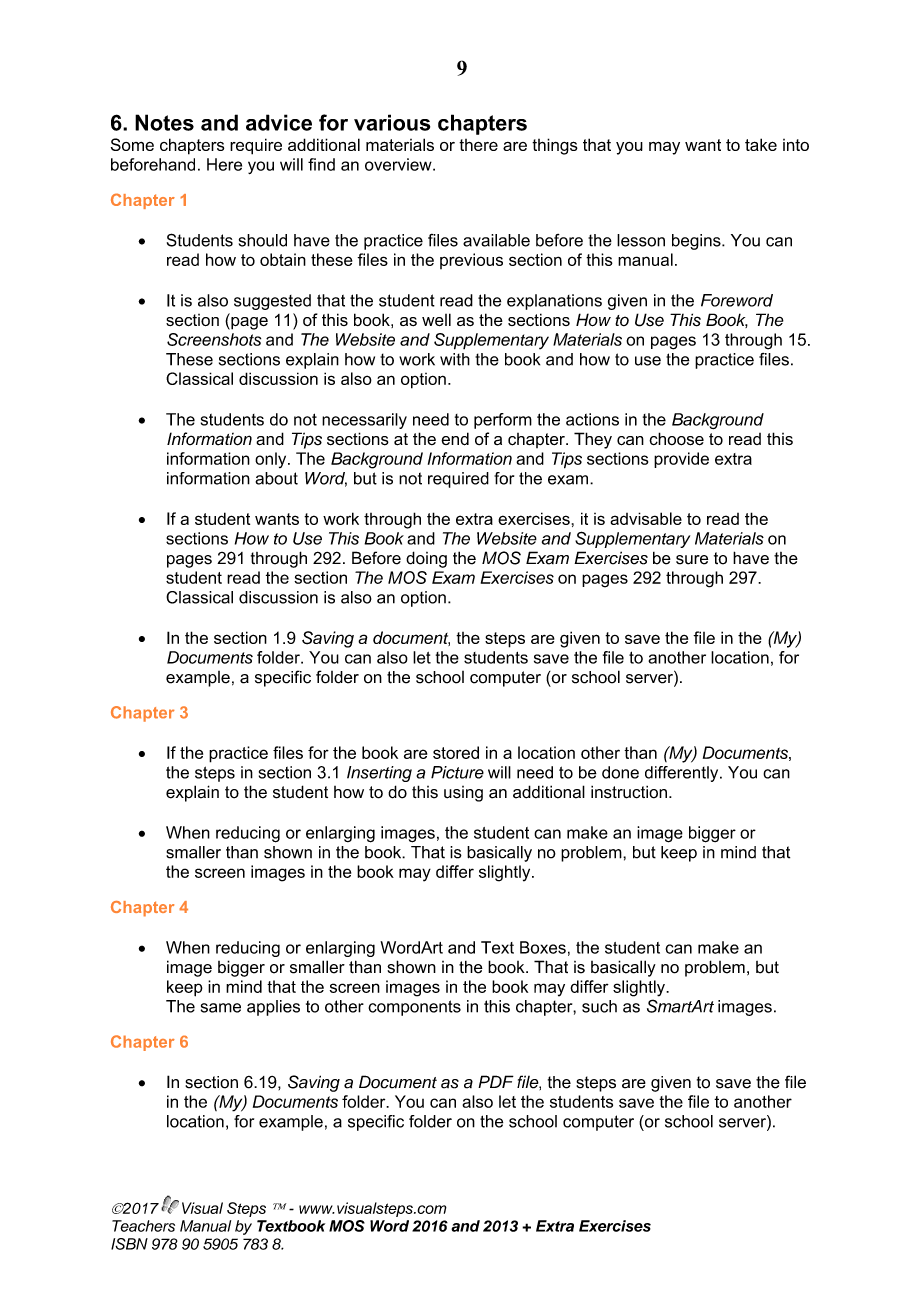  What do you see at coordinates (273, 1008) in the screenshot?
I see `applies` at bounding box center [273, 1008].
